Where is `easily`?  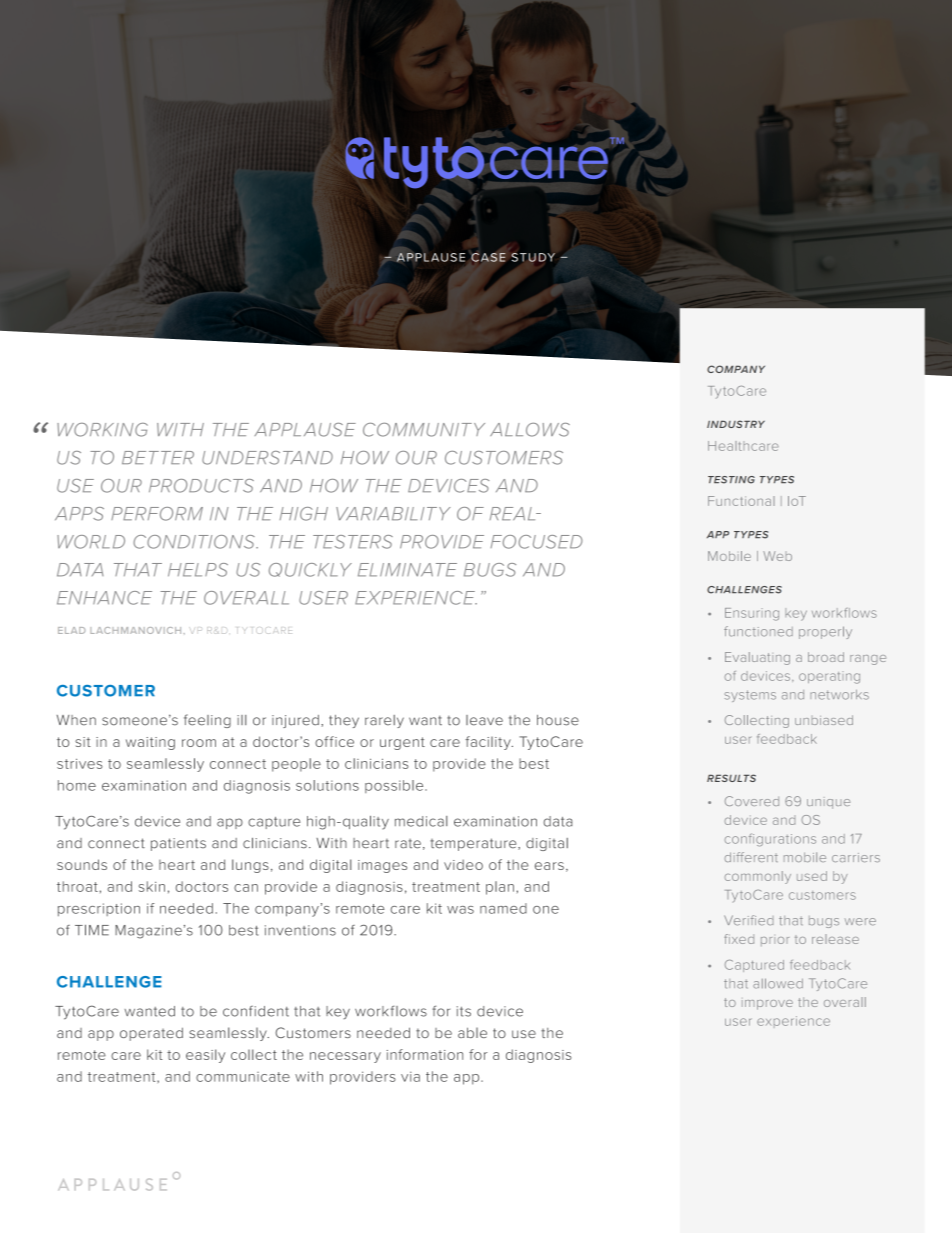 easily is located at coordinates (205, 1056).
